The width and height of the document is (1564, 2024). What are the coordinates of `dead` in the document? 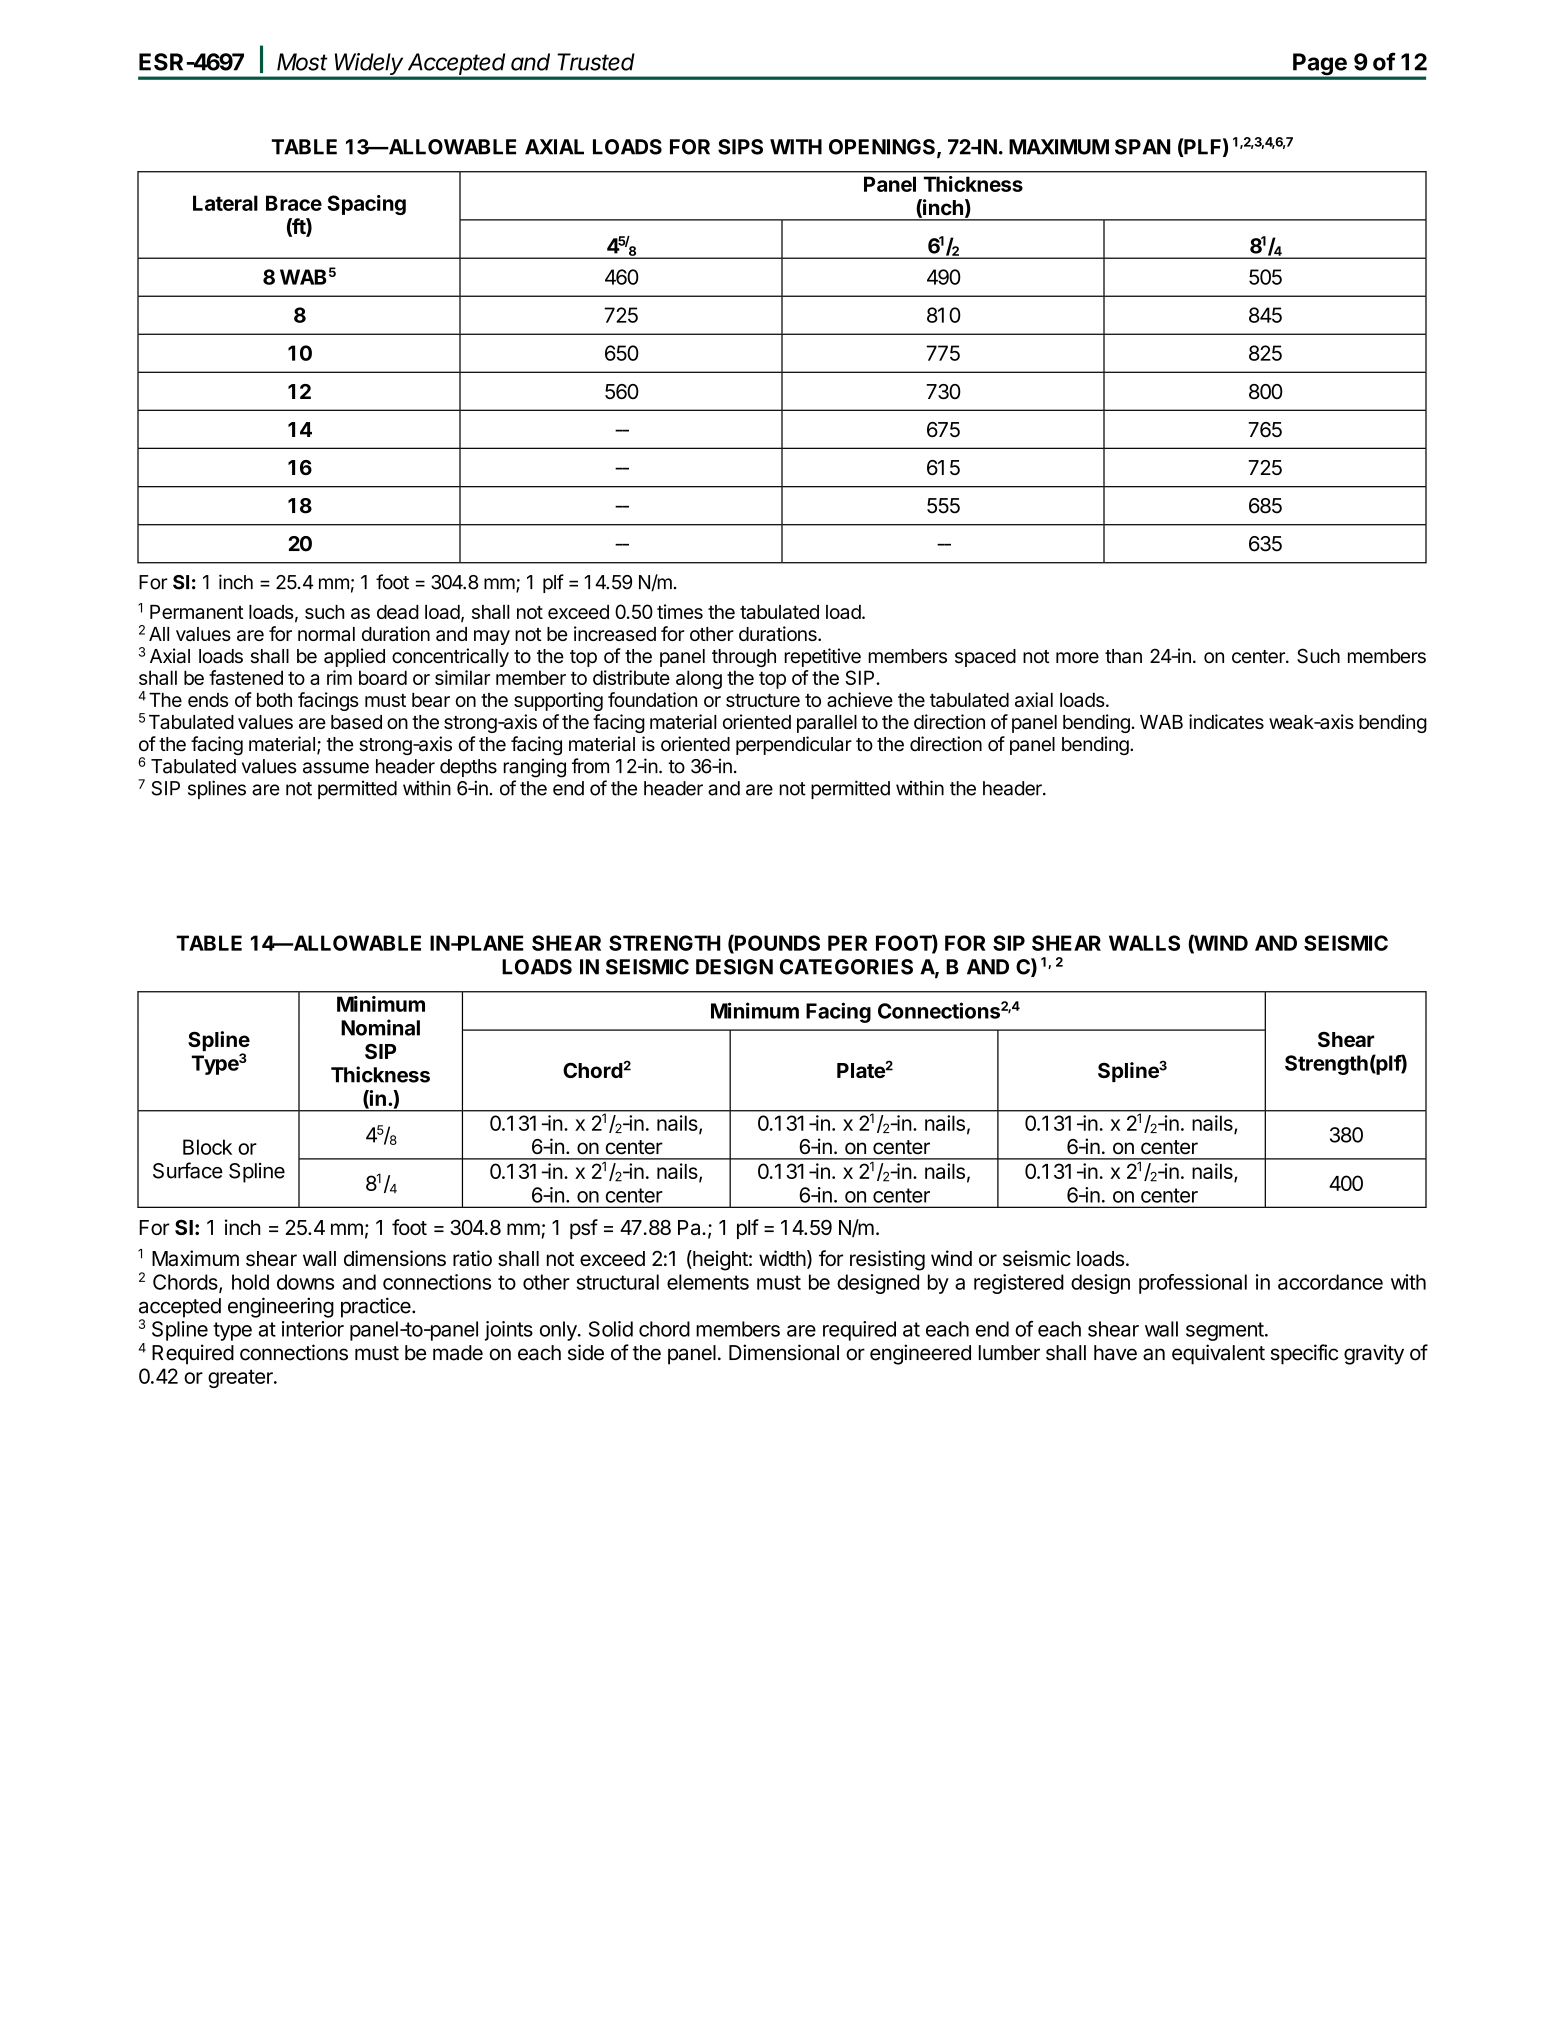 It's located at (398, 612).
